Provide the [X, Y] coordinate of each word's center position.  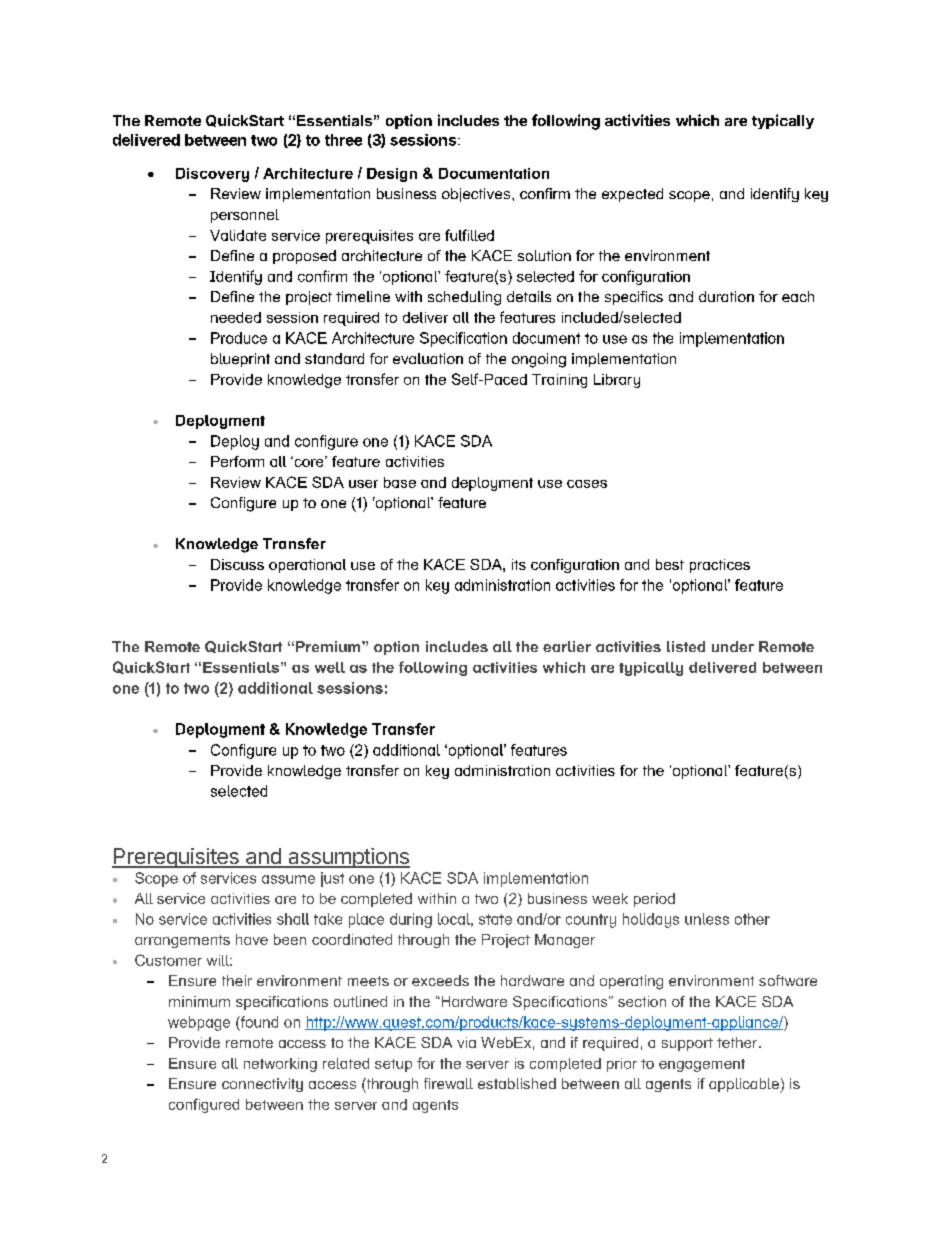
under [733, 646]
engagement [702, 1065]
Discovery [212, 175]
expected [632, 195]
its [519, 564]
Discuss [237, 564]
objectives [476, 195]
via [466, 1042]
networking [280, 1065]
